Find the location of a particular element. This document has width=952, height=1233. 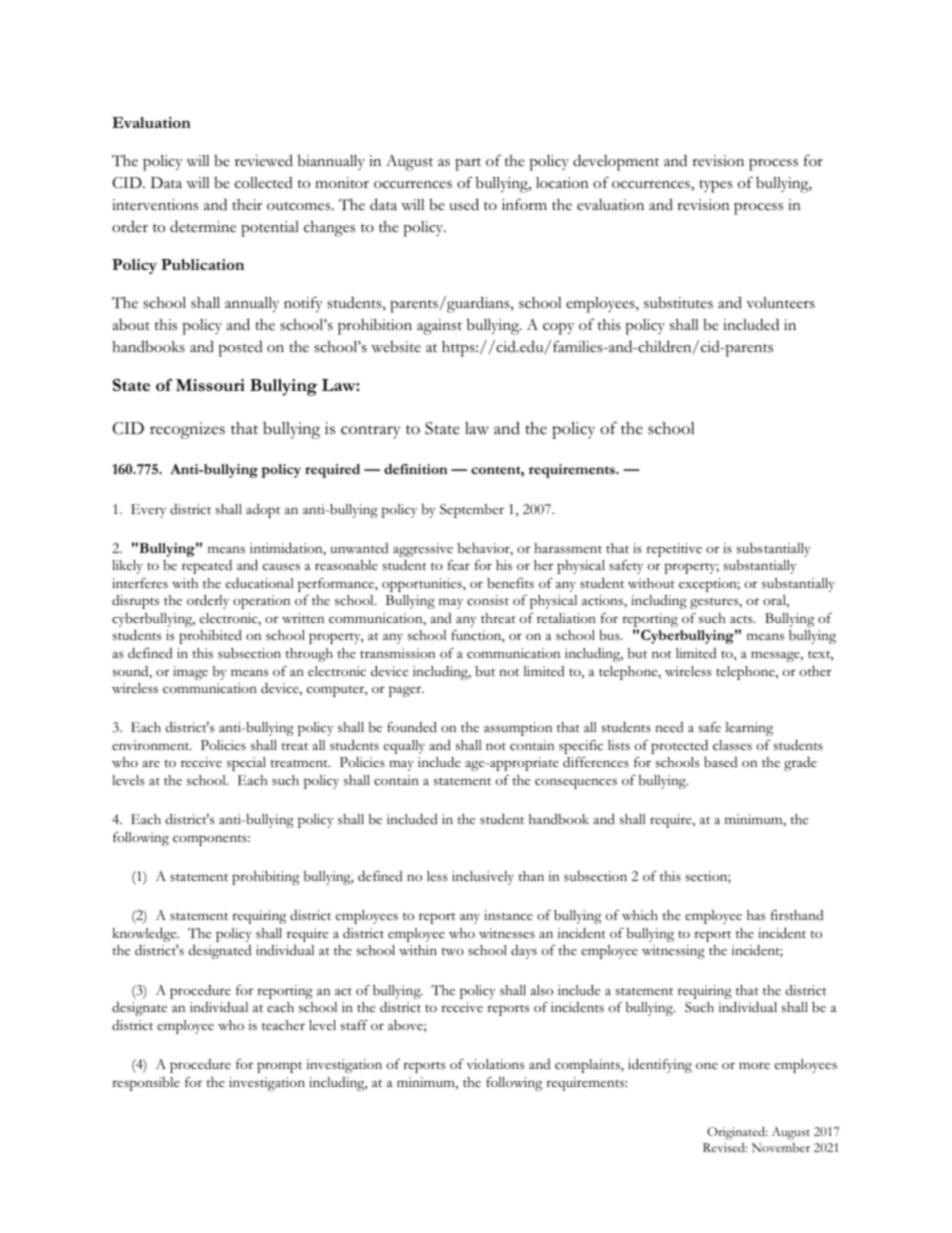

prohibiting is located at coordinates (265, 878).
